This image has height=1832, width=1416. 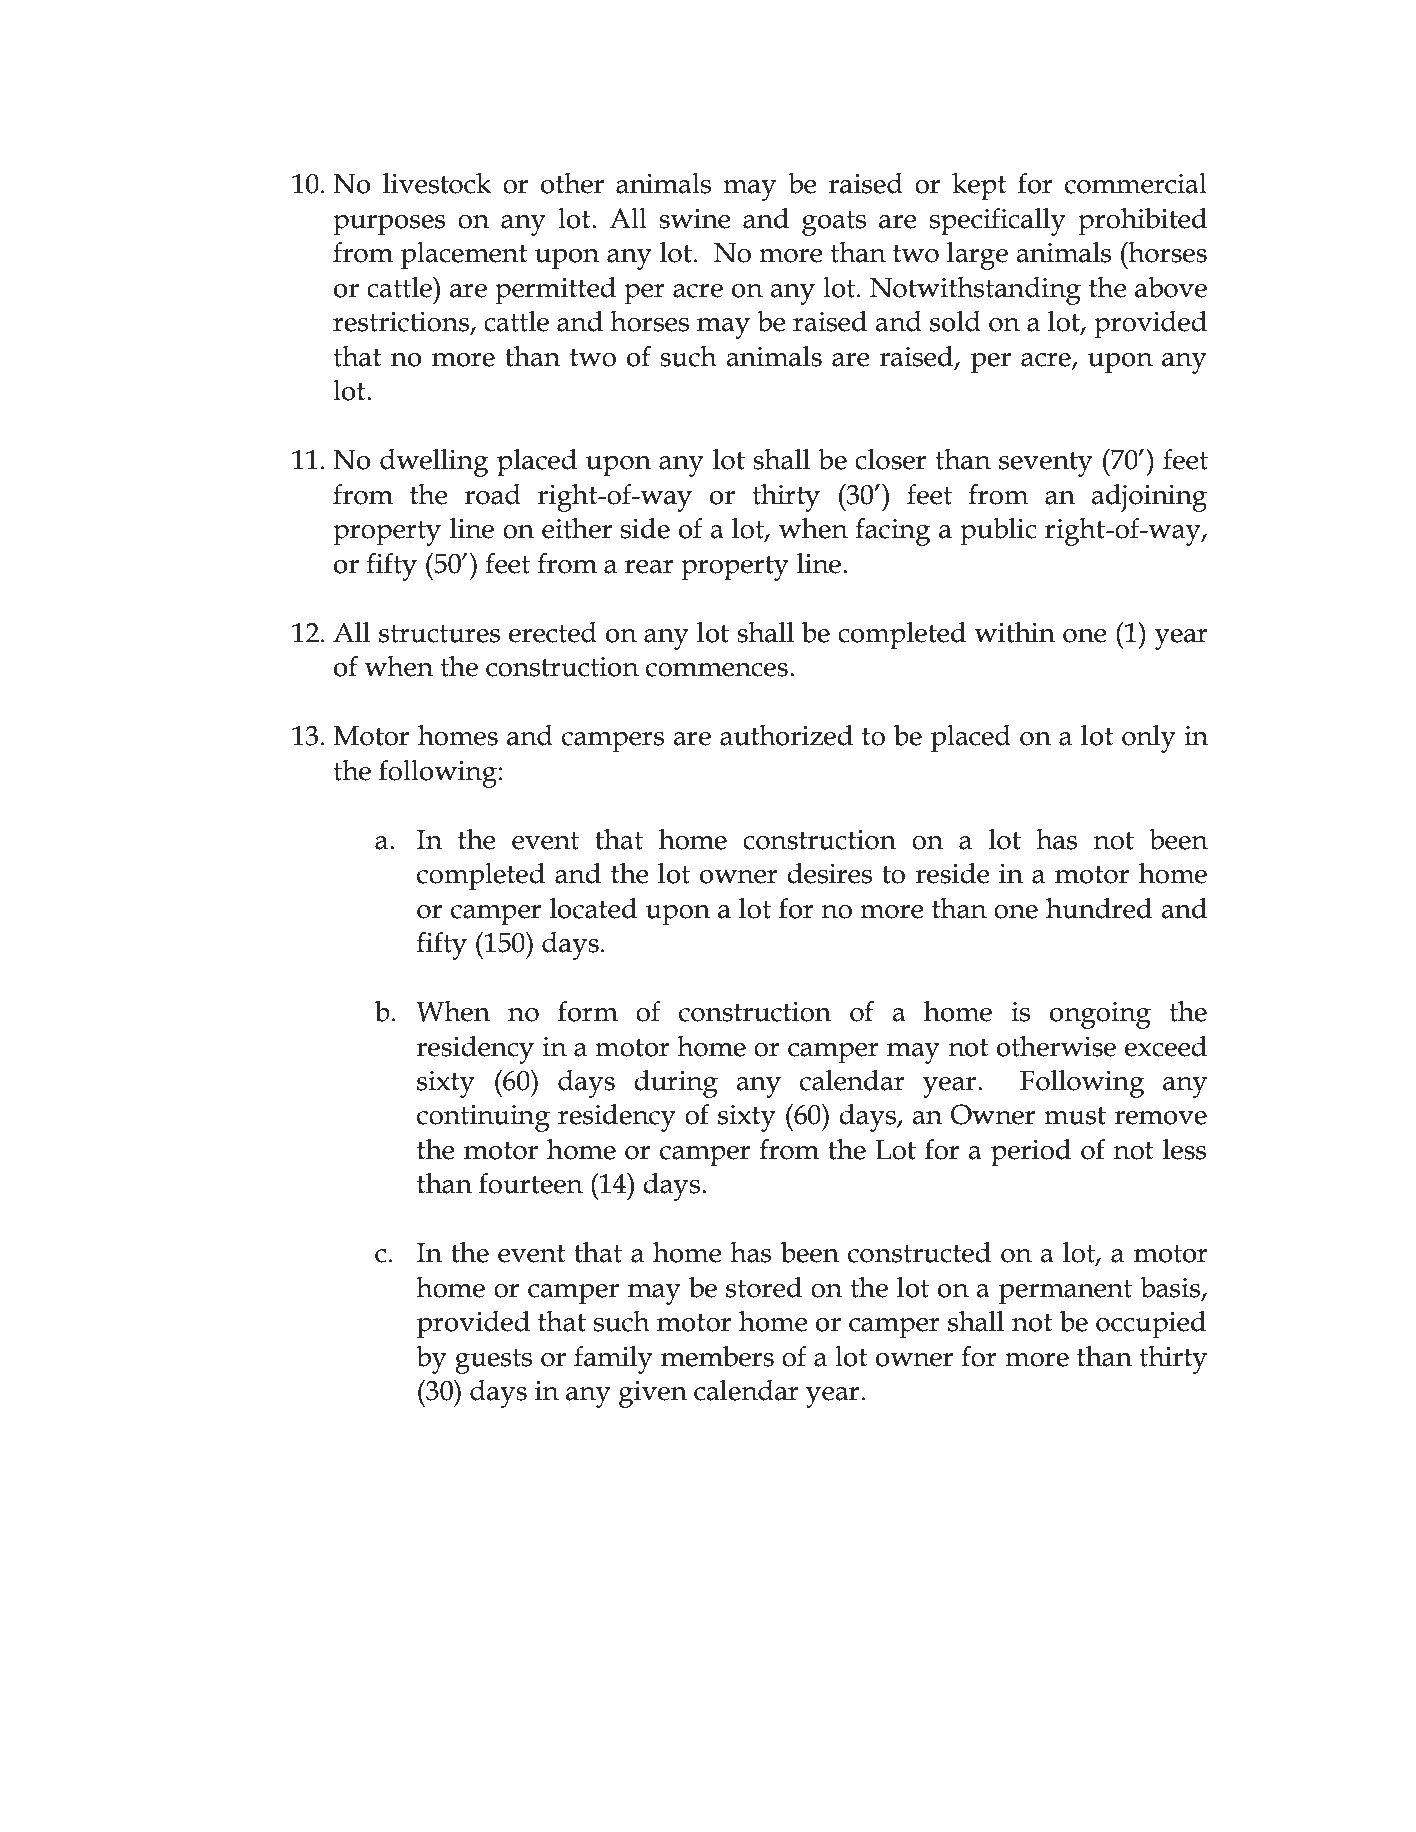 What do you see at coordinates (593, 908) in the image?
I see `located` at bounding box center [593, 908].
